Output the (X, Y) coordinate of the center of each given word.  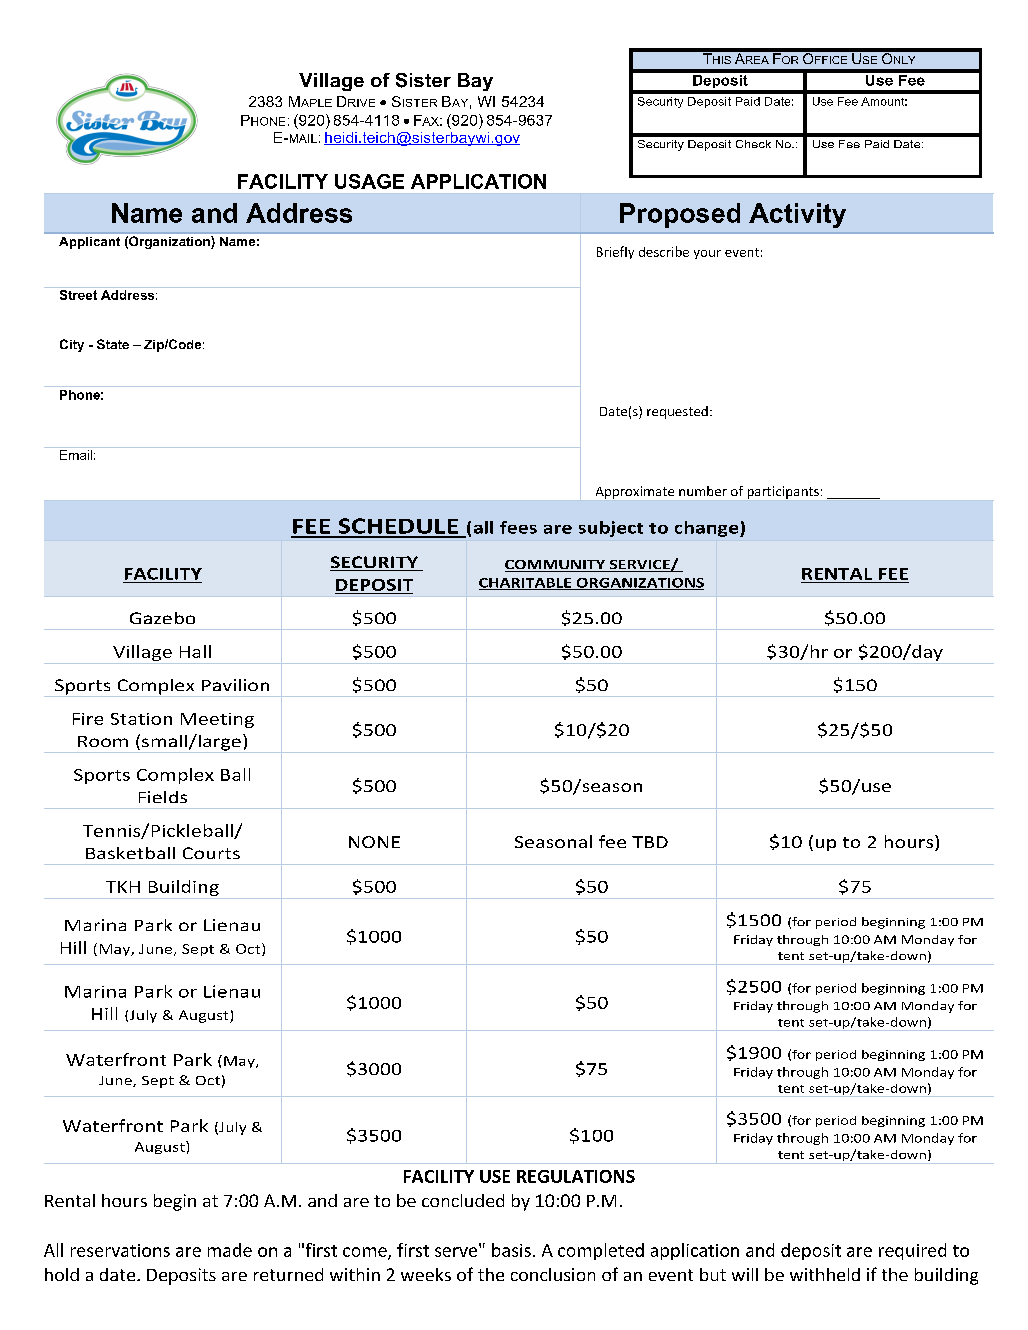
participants (783, 492)
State (113, 344)
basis (511, 1250)
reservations (120, 1250)
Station (141, 719)
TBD (650, 842)
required (912, 1251)
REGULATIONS (576, 1176)
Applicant (89, 243)
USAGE (369, 181)
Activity (797, 215)
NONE (374, 842)
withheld (825, 1274)
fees (518, 527)
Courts (211, 853)
